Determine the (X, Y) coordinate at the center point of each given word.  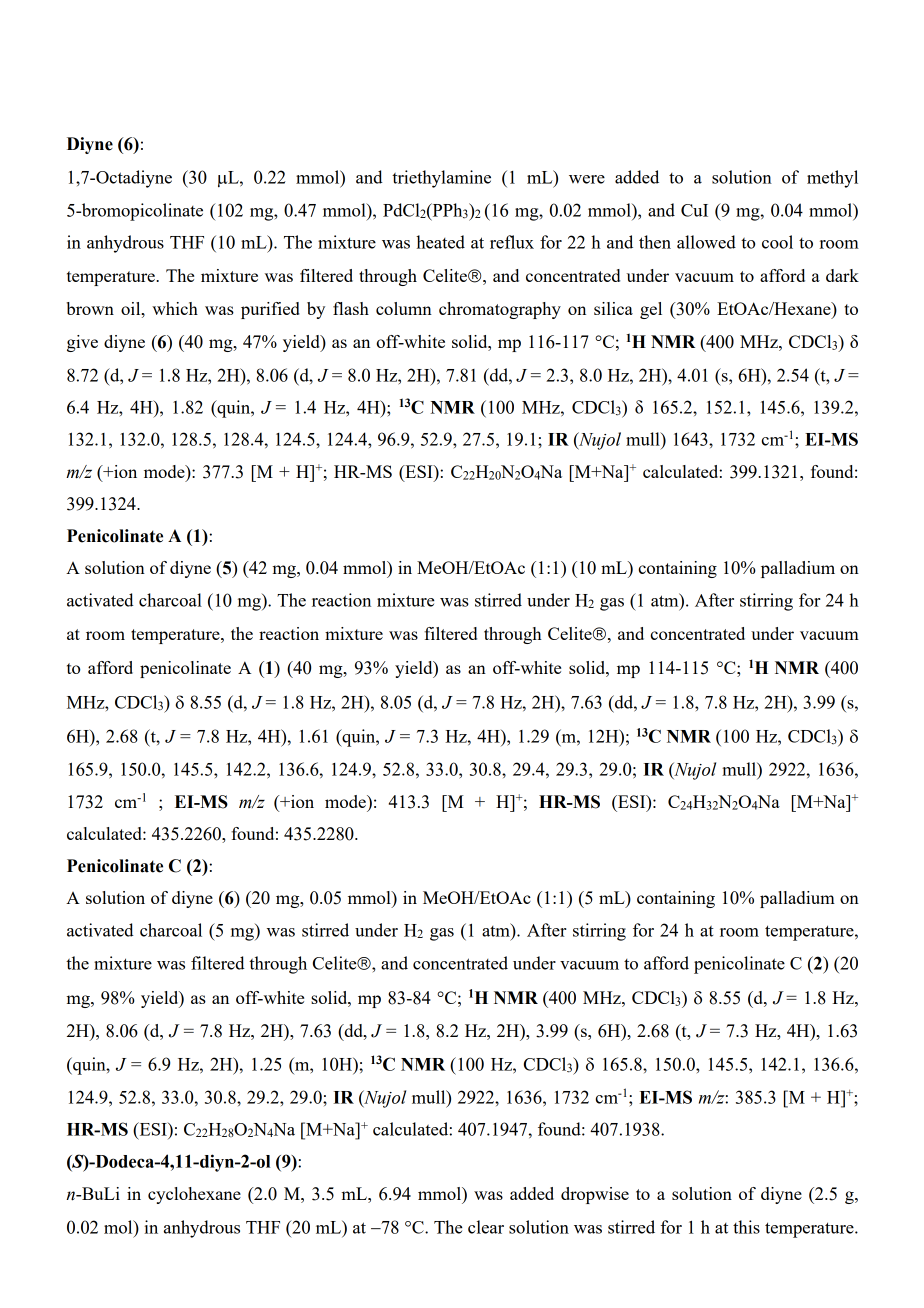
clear (486, 1227)
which (175, 308)
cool (777, 242)
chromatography (500, 310)
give (82, 343)
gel (651, 310)
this (746, 1227)
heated (440, 242)
